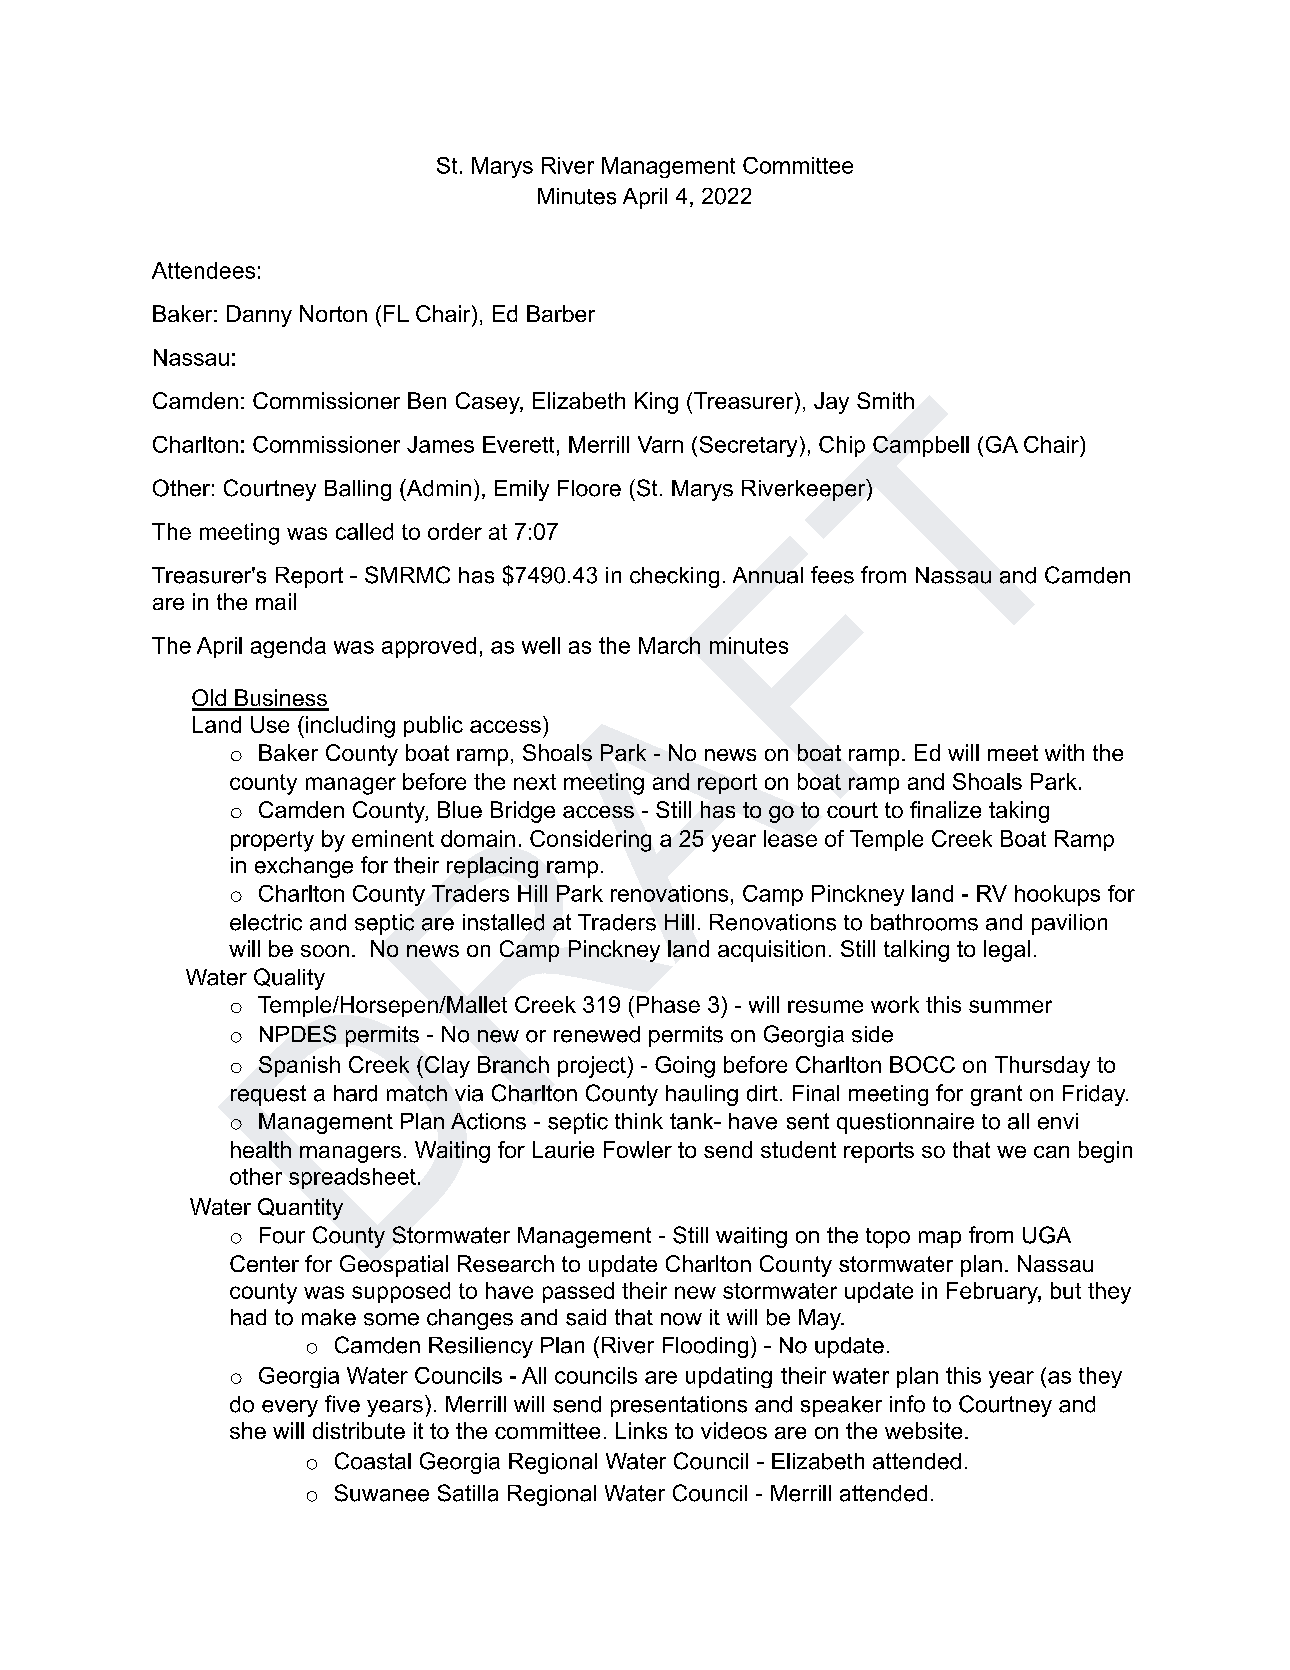  I want to click on hookups, so click(1057, 895).
